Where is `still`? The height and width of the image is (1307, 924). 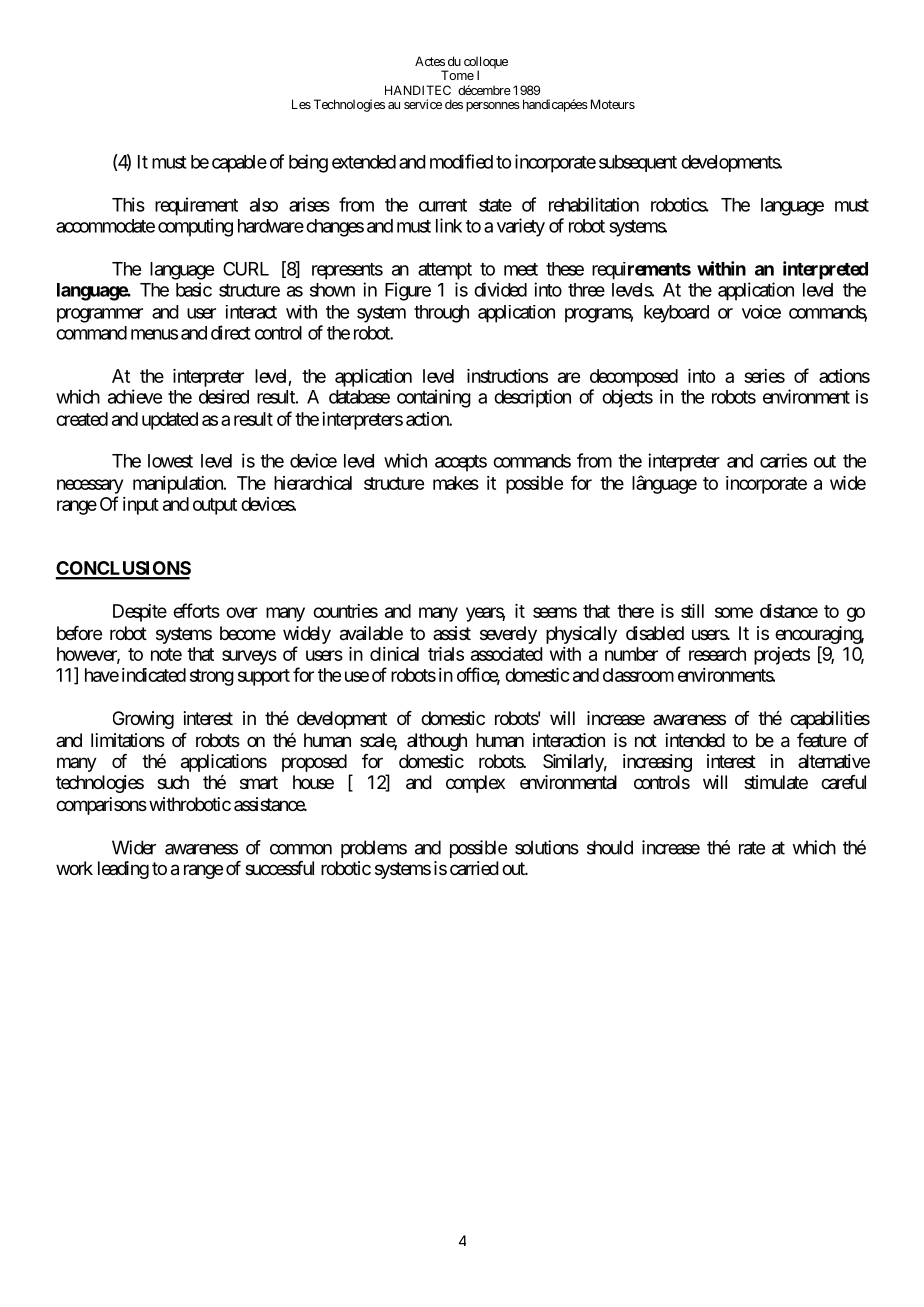
still is located at coordinates (692, 611).
